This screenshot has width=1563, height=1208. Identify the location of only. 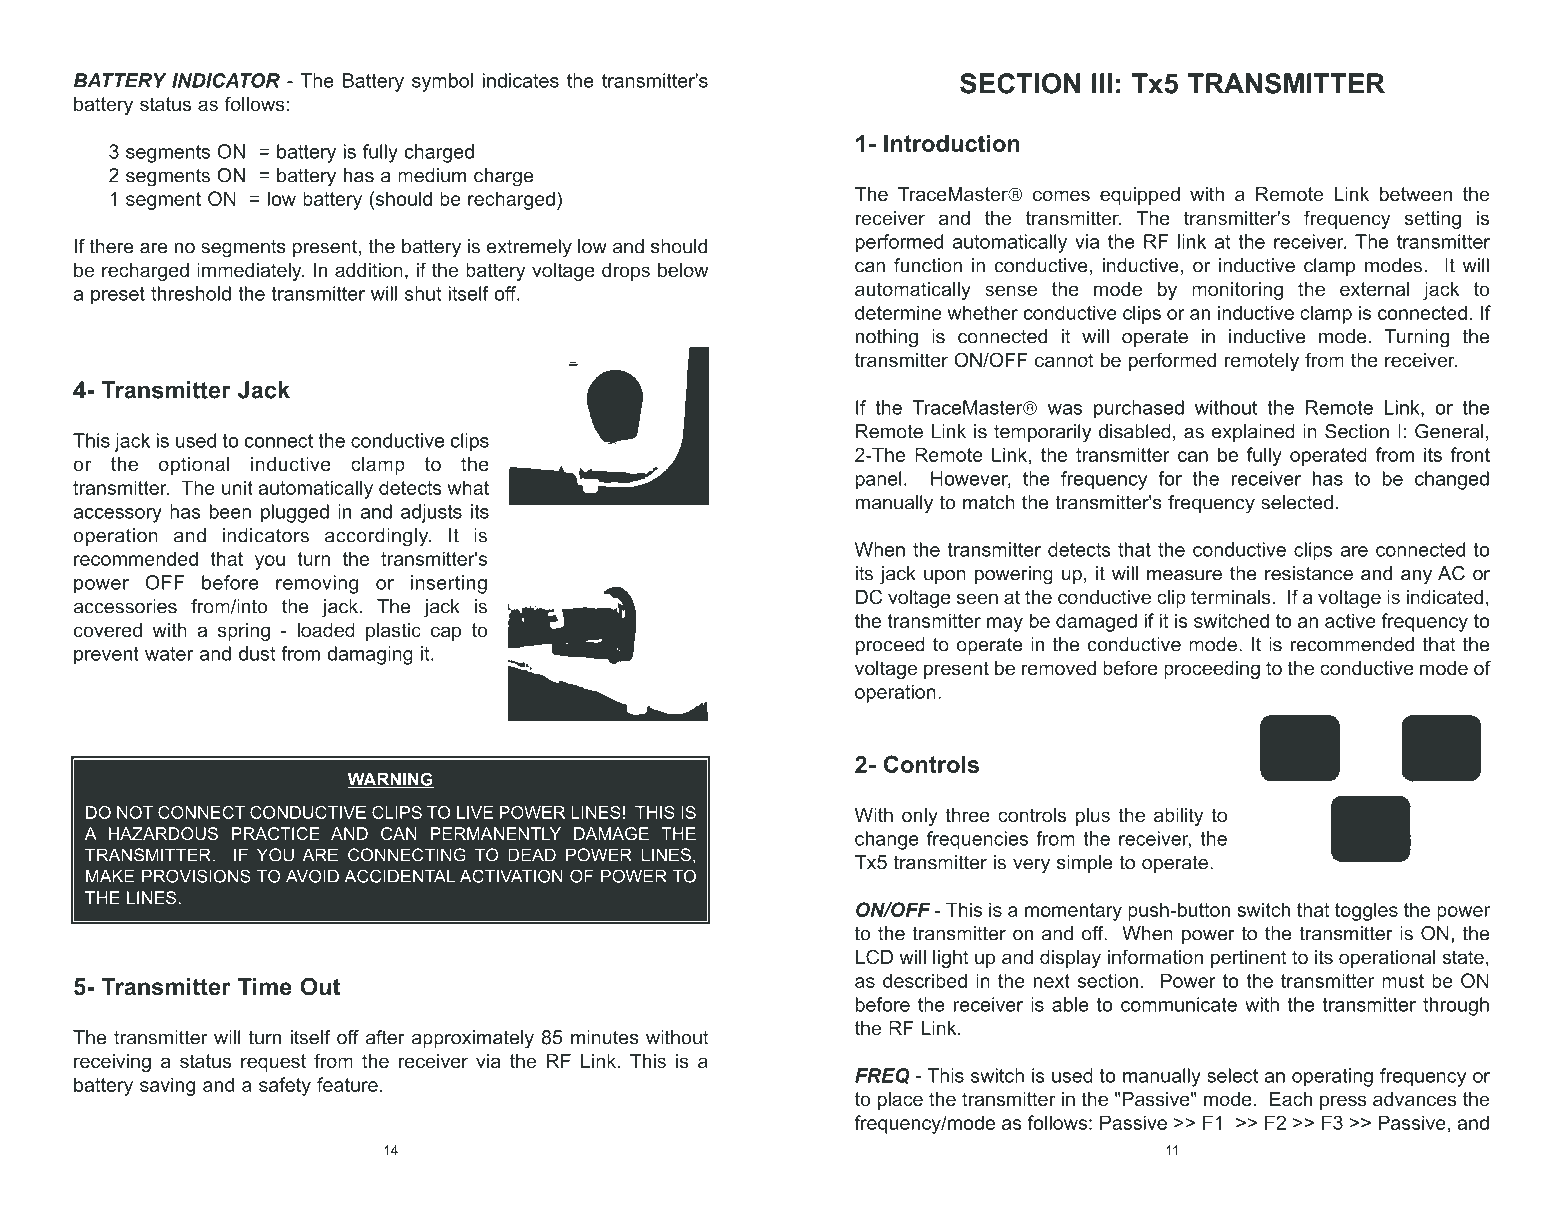
(920, 817).
